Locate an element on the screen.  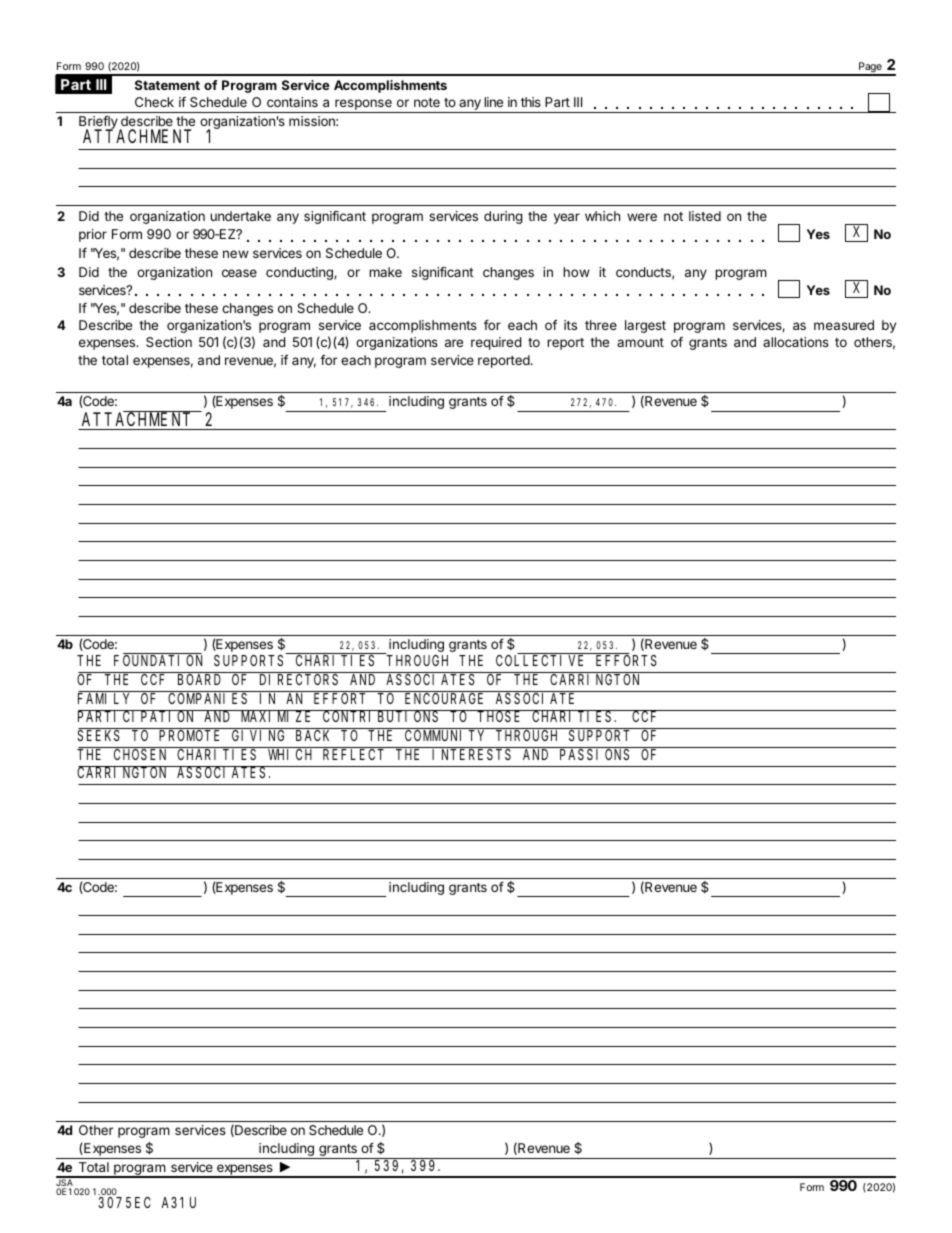
line is located at coordinates (493, 102).
